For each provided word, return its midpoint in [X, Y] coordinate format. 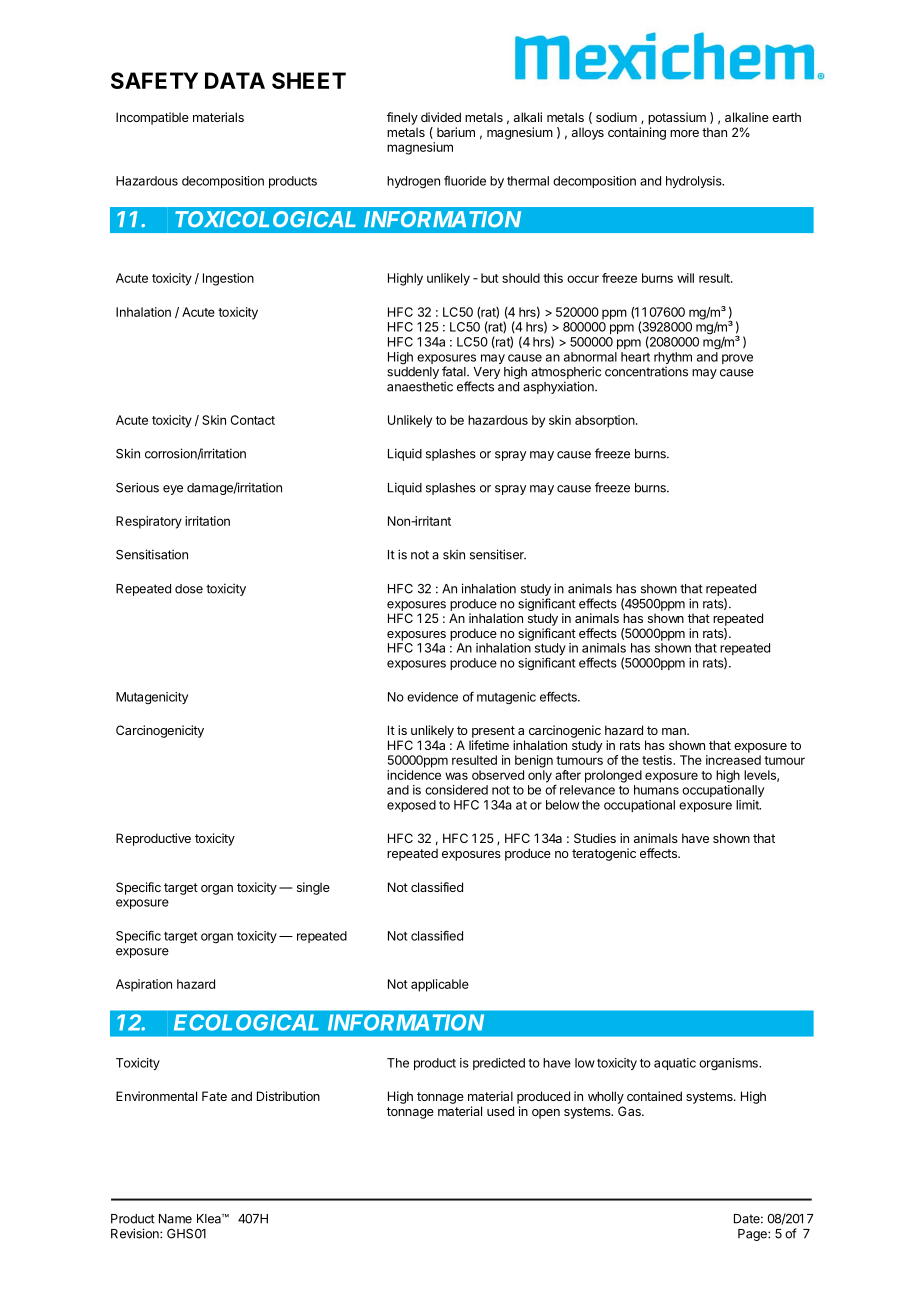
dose [189, 589]
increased [733, 760]
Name [175, 1219]
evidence [432, 697]
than [714, 132]
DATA [235, 80]
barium [456, 132]
